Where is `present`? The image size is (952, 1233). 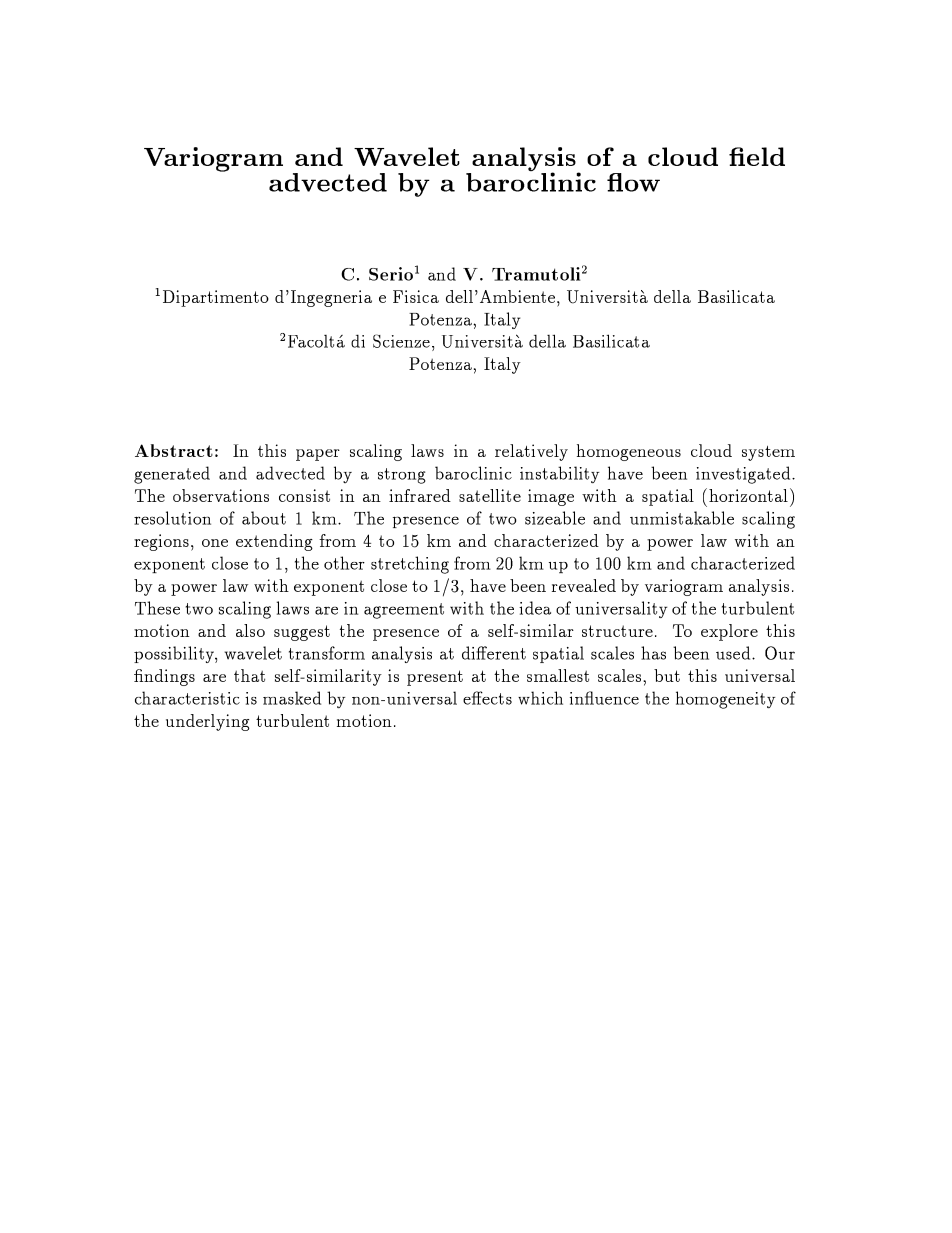
present is located at coordinates (435, 678).
